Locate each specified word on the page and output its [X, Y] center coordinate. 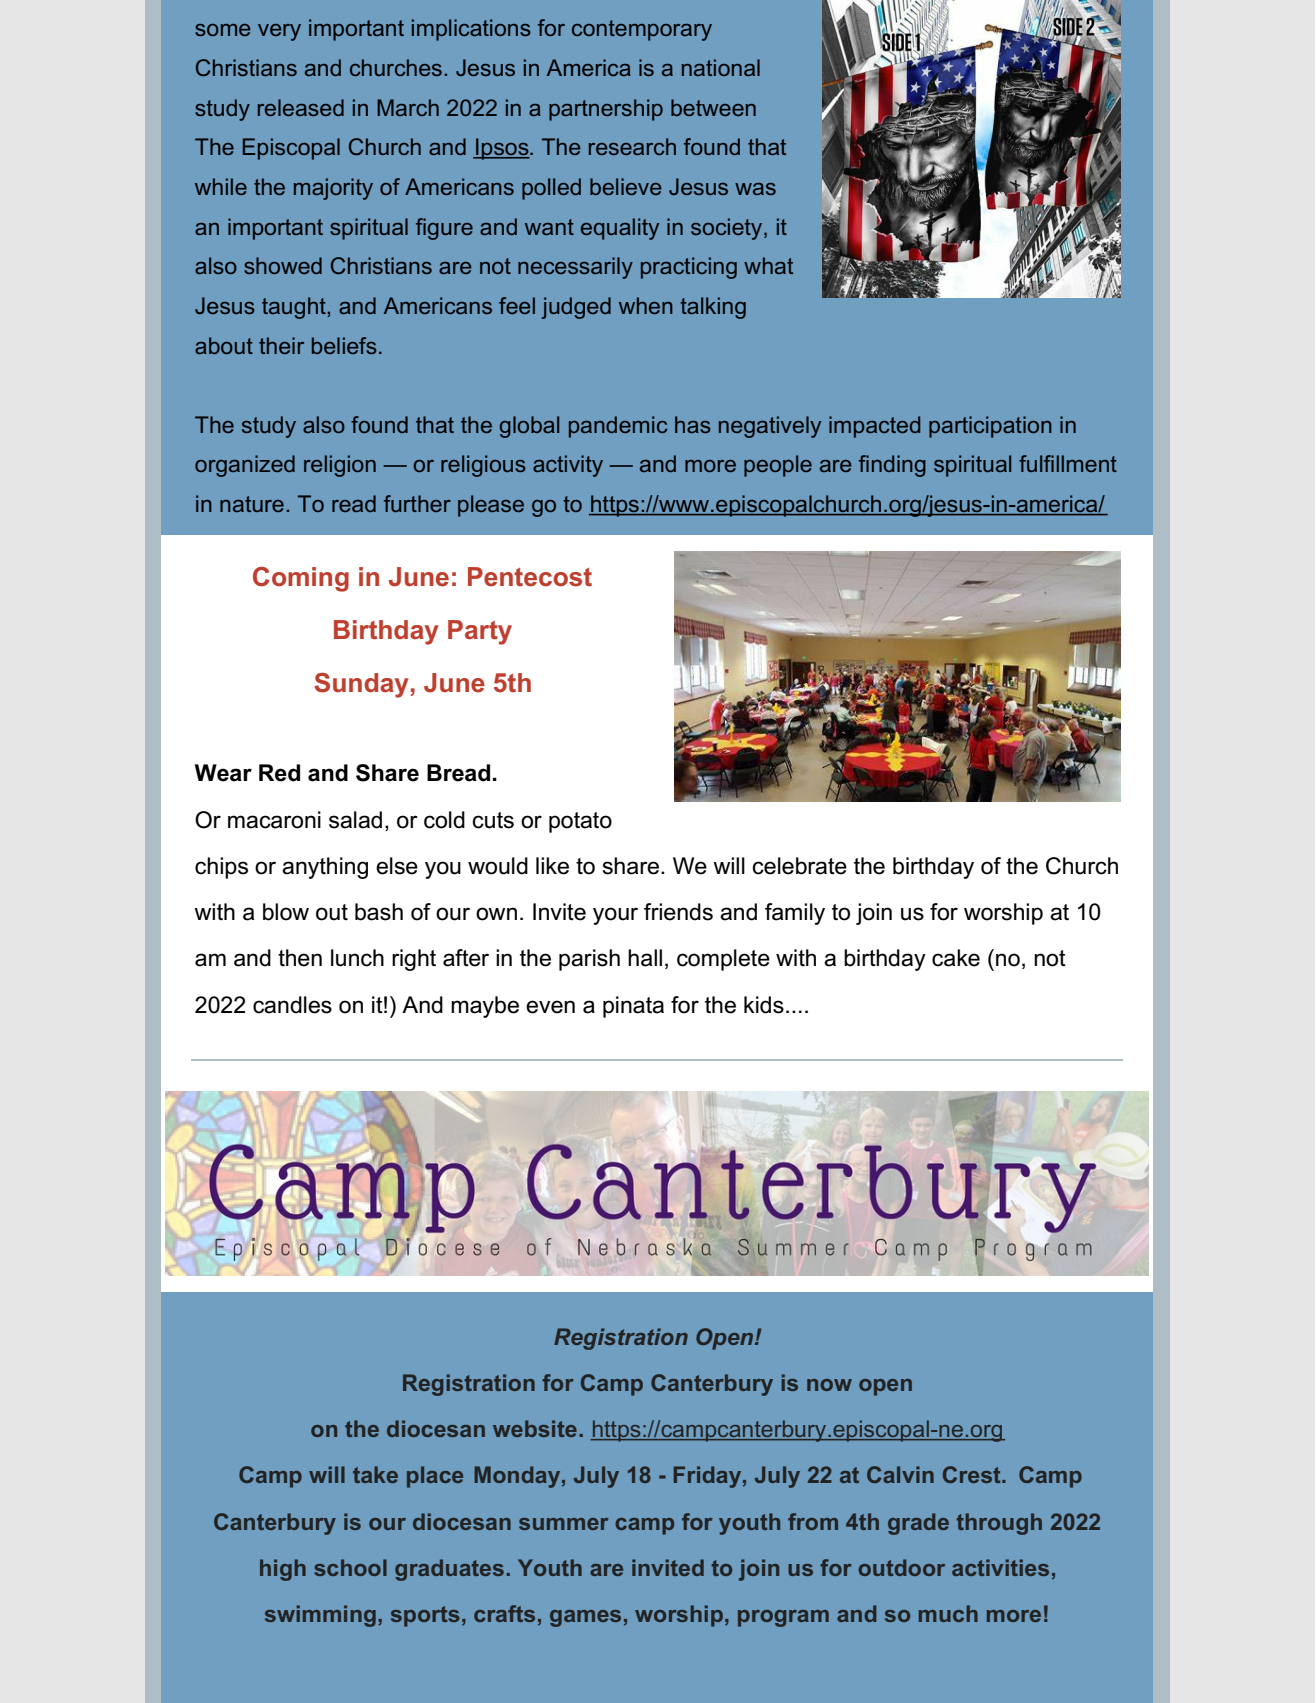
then [300, 958]
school [350, 1567]
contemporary [642, 30]
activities [1000, 1567]
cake [956, 958]
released [301, 107]
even [550, 1007]
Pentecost [530, 577]
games [585, 1618]
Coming [301, 579]
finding [892, 466]
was [755, 189]
